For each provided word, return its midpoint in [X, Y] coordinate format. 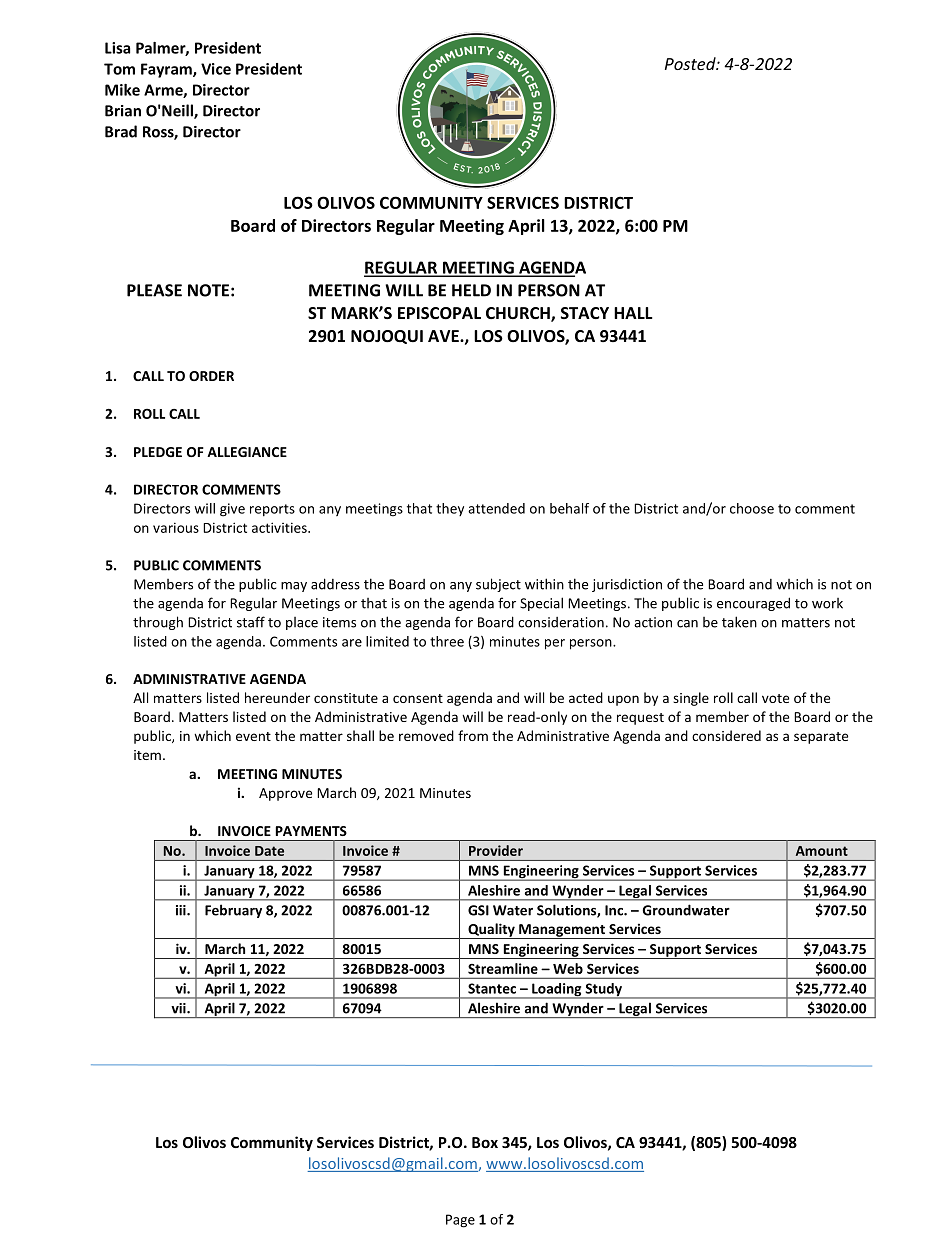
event [253, 736]
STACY [585, 313]
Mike [122, 90]
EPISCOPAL [439, 313]
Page [460, 1221]
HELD [471, 290]
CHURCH [519, 314]
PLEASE [154, 290]
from [473, 735]
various [176, 527]
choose [752, 508]
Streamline [503, 968]
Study [603, 991]
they [450, 509]
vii [179, 1008]
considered [726, 735]
